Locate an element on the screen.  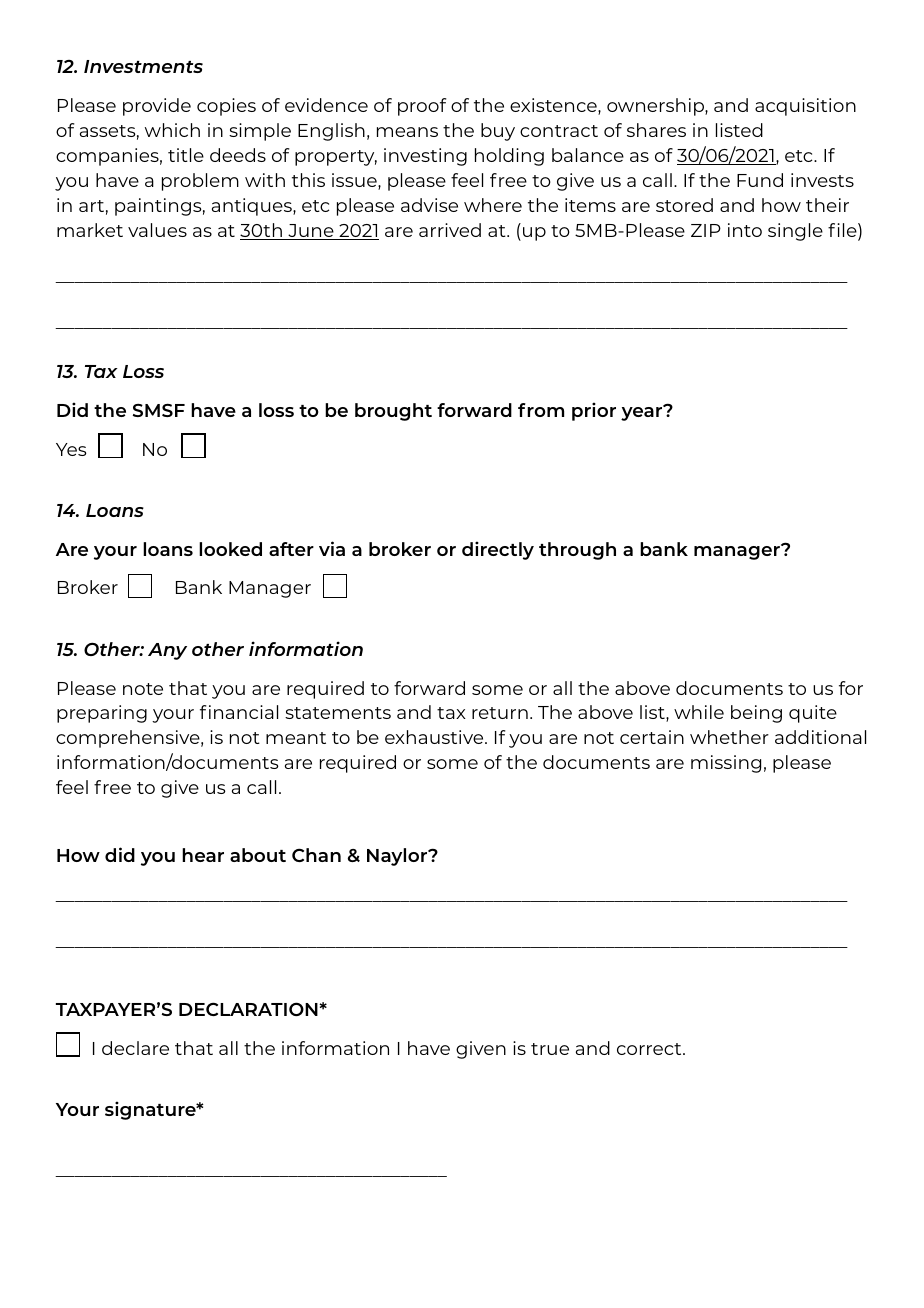
true is located at coordinates (550, 1049).
